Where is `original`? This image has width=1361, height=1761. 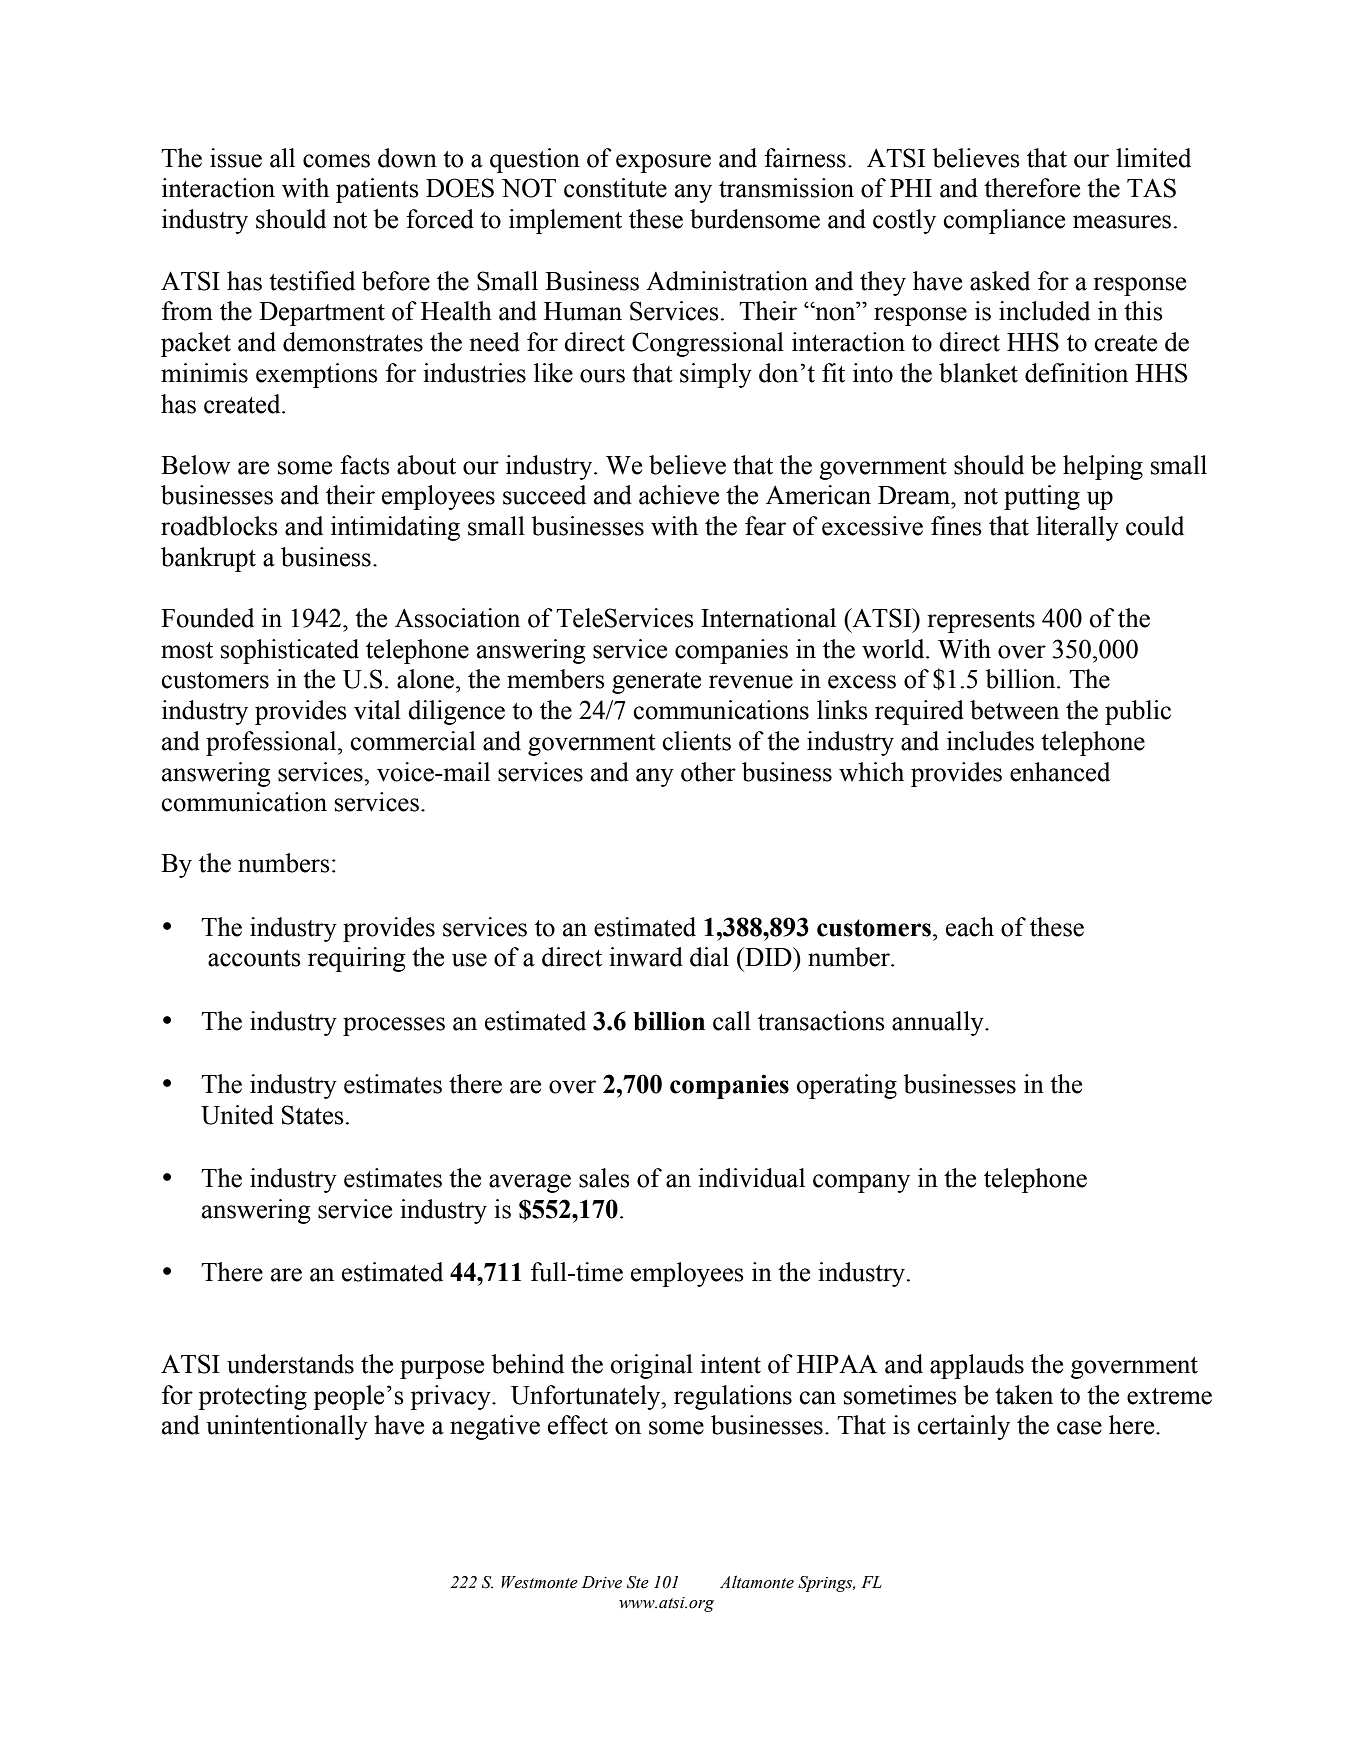 original is located at coordinates (652, 1366).
